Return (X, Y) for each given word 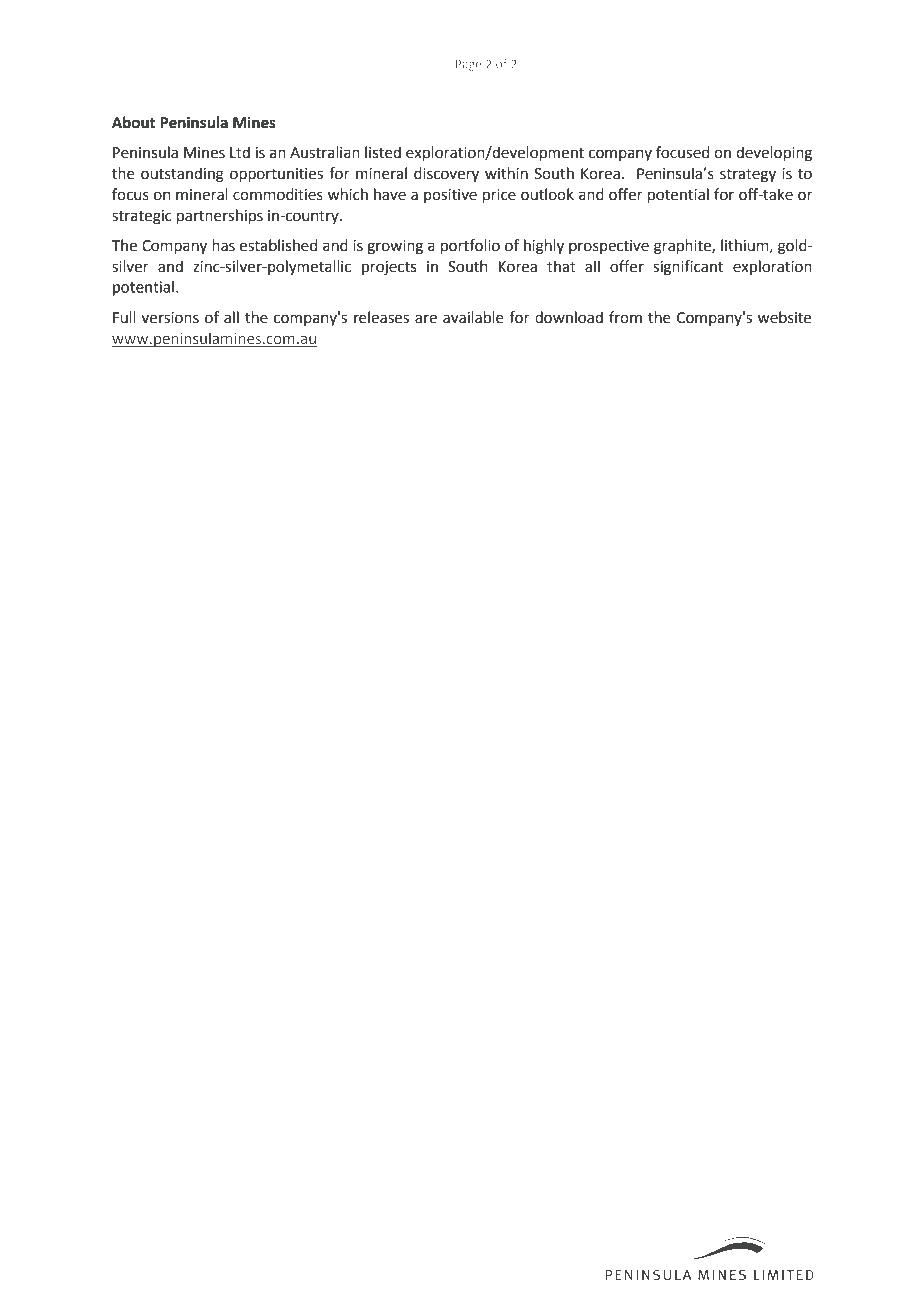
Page (469, 65)
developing (774, 154)
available (473, 317)
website (784, 317)
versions (170, 318)
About (133, 122)
